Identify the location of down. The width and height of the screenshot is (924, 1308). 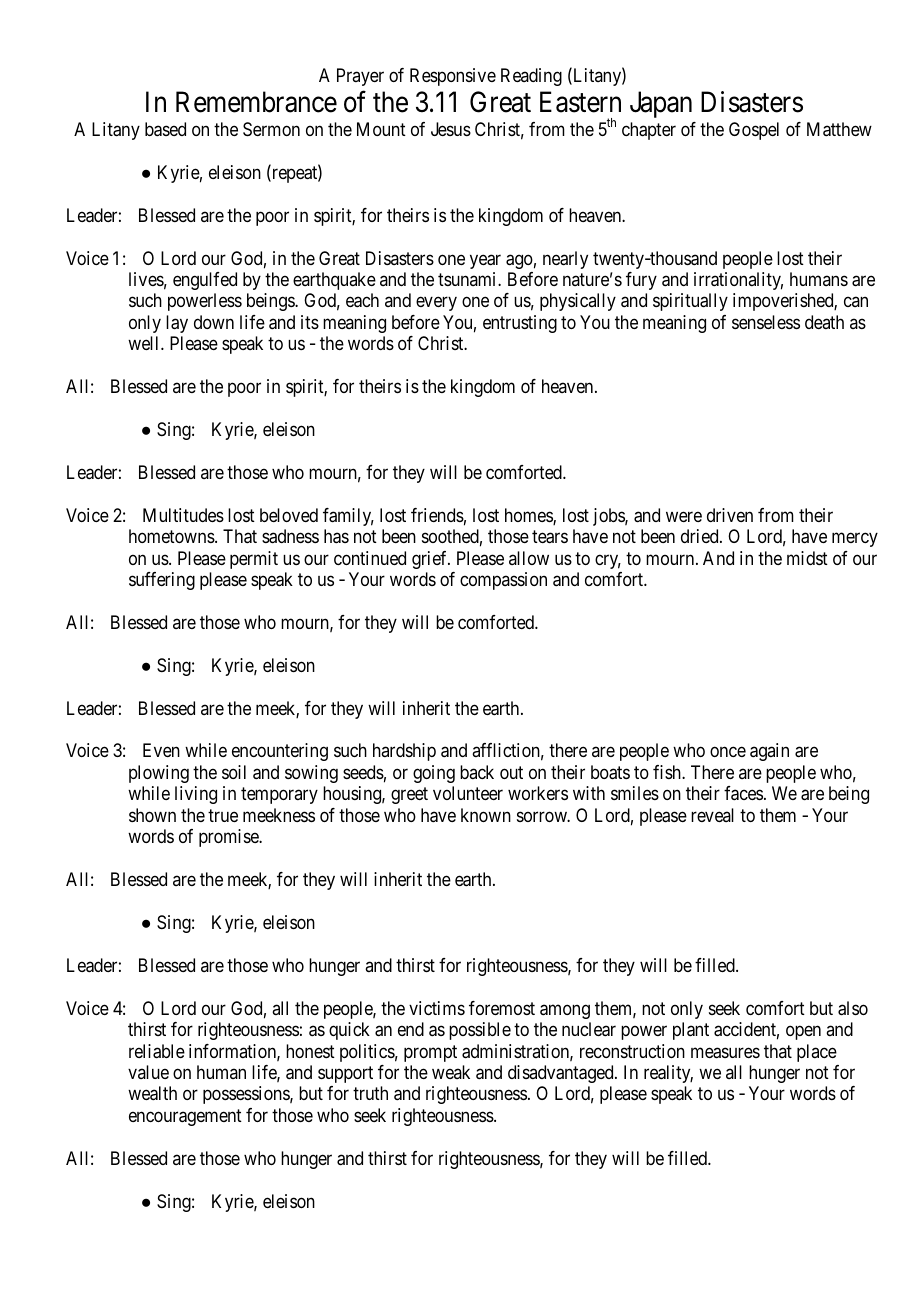
(214, 322).
